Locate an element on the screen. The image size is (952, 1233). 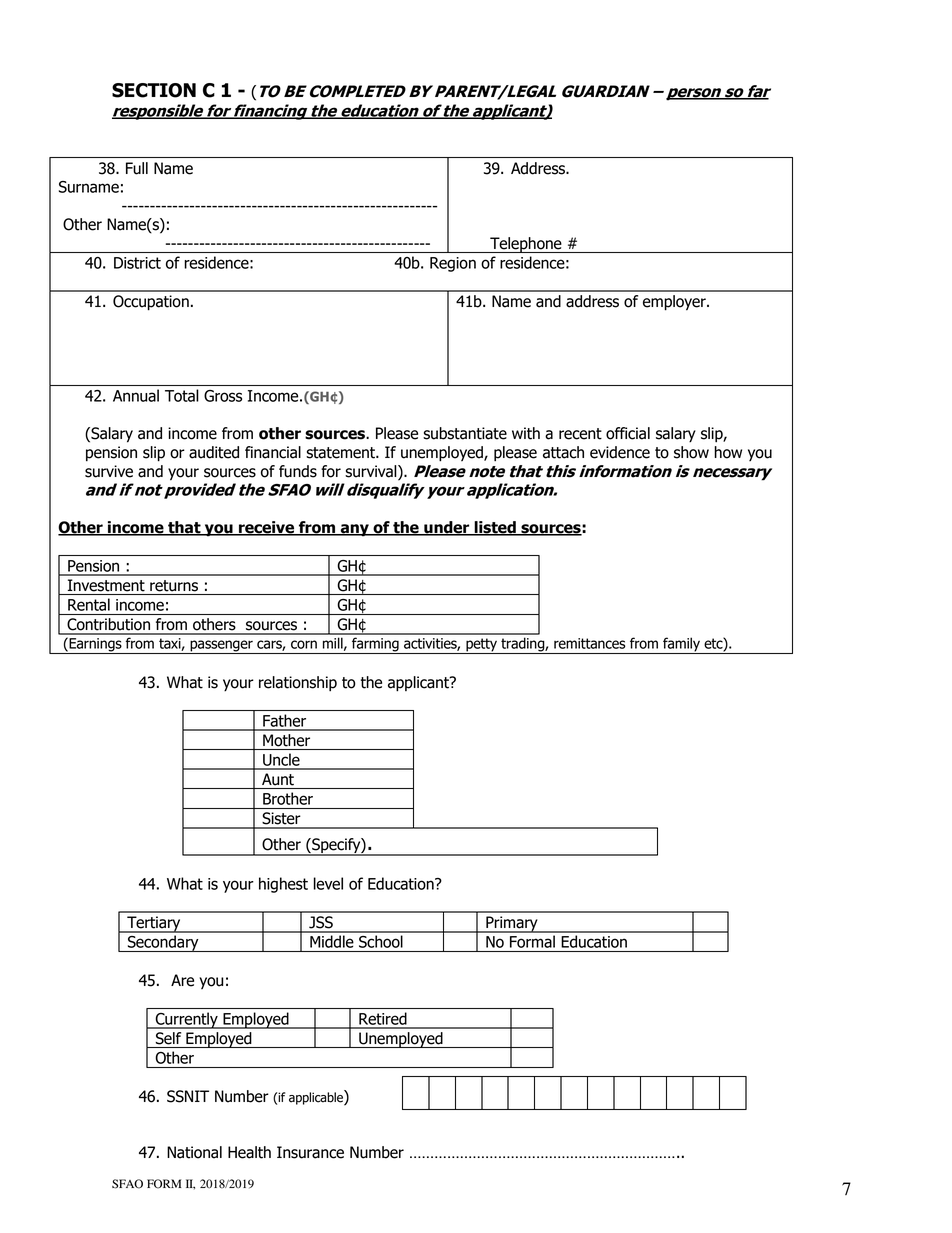
National is located at coordinates (194, 1152).
